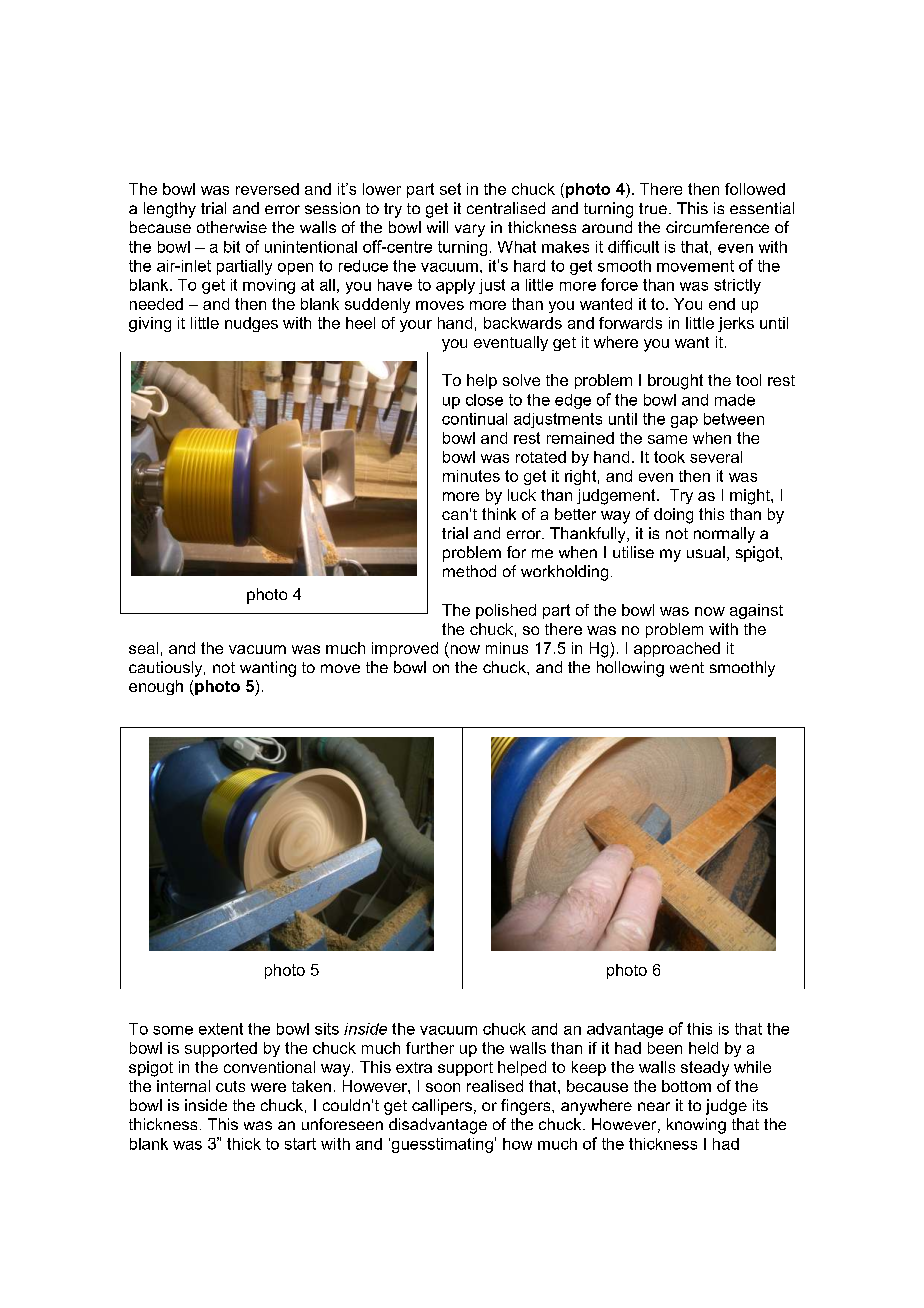  I want to click on will, so click(437, 227).
